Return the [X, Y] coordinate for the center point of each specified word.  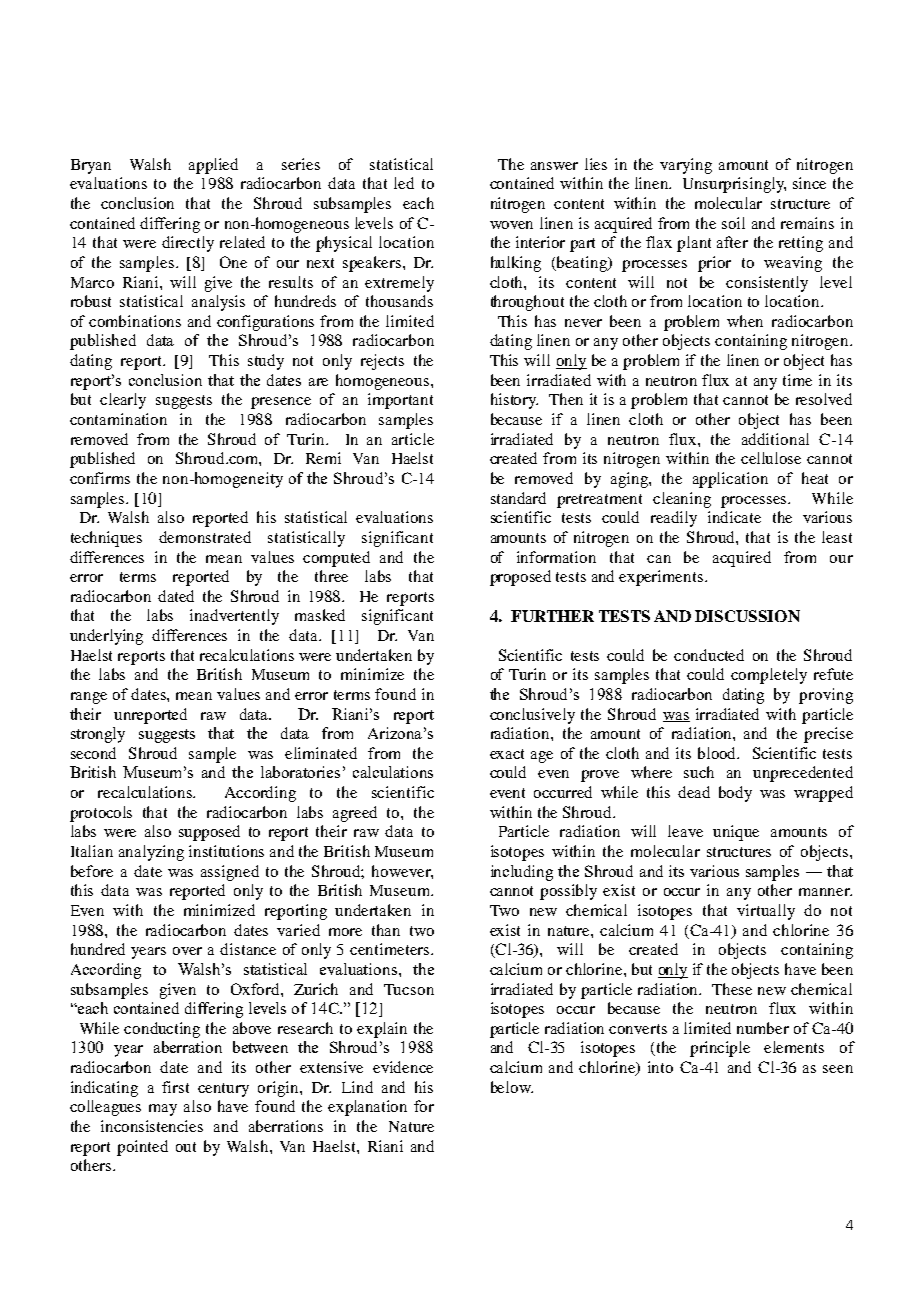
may [163, 1110]
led [404, 183]
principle [720, 1049]
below [512, 1087]
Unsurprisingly [734, 185]
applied [213, 166]
